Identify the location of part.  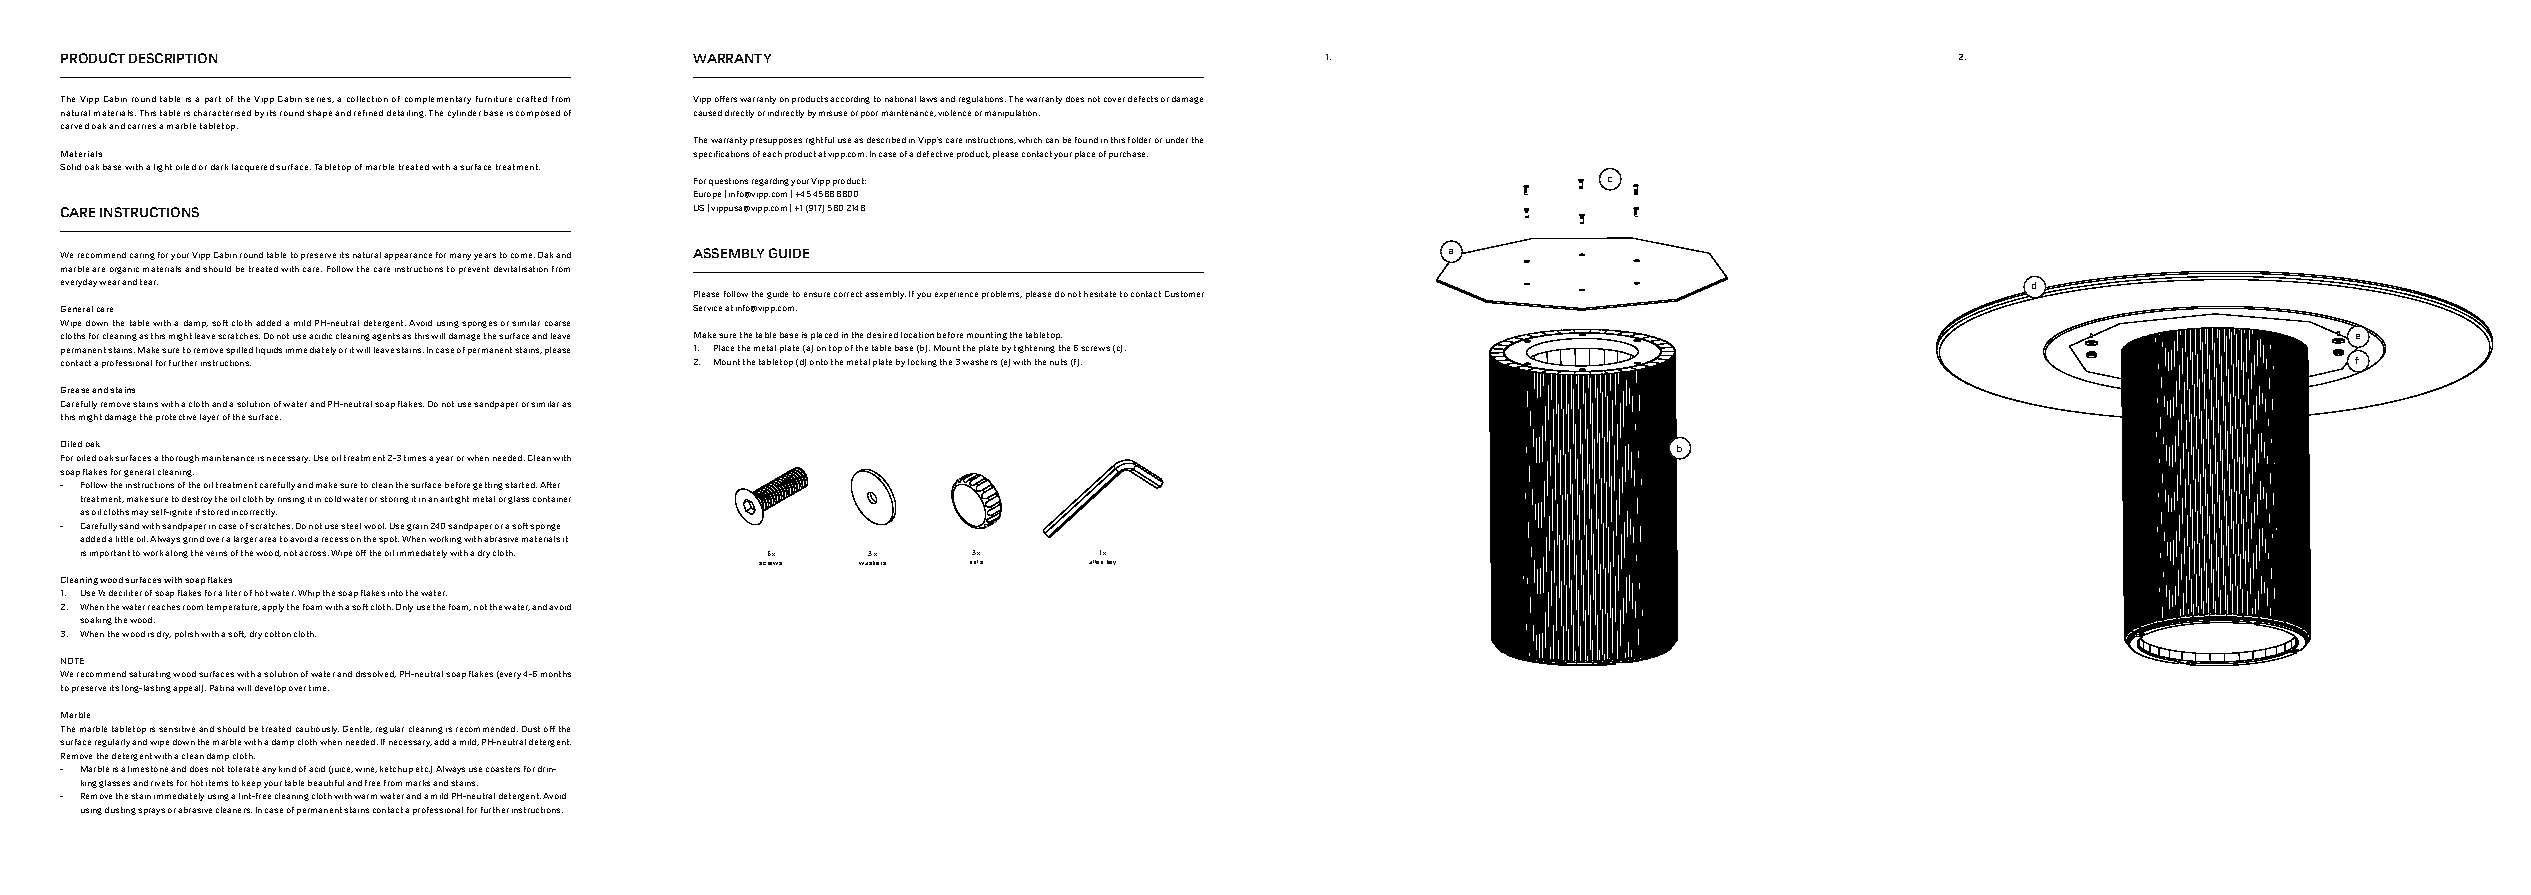
(213, 100).
